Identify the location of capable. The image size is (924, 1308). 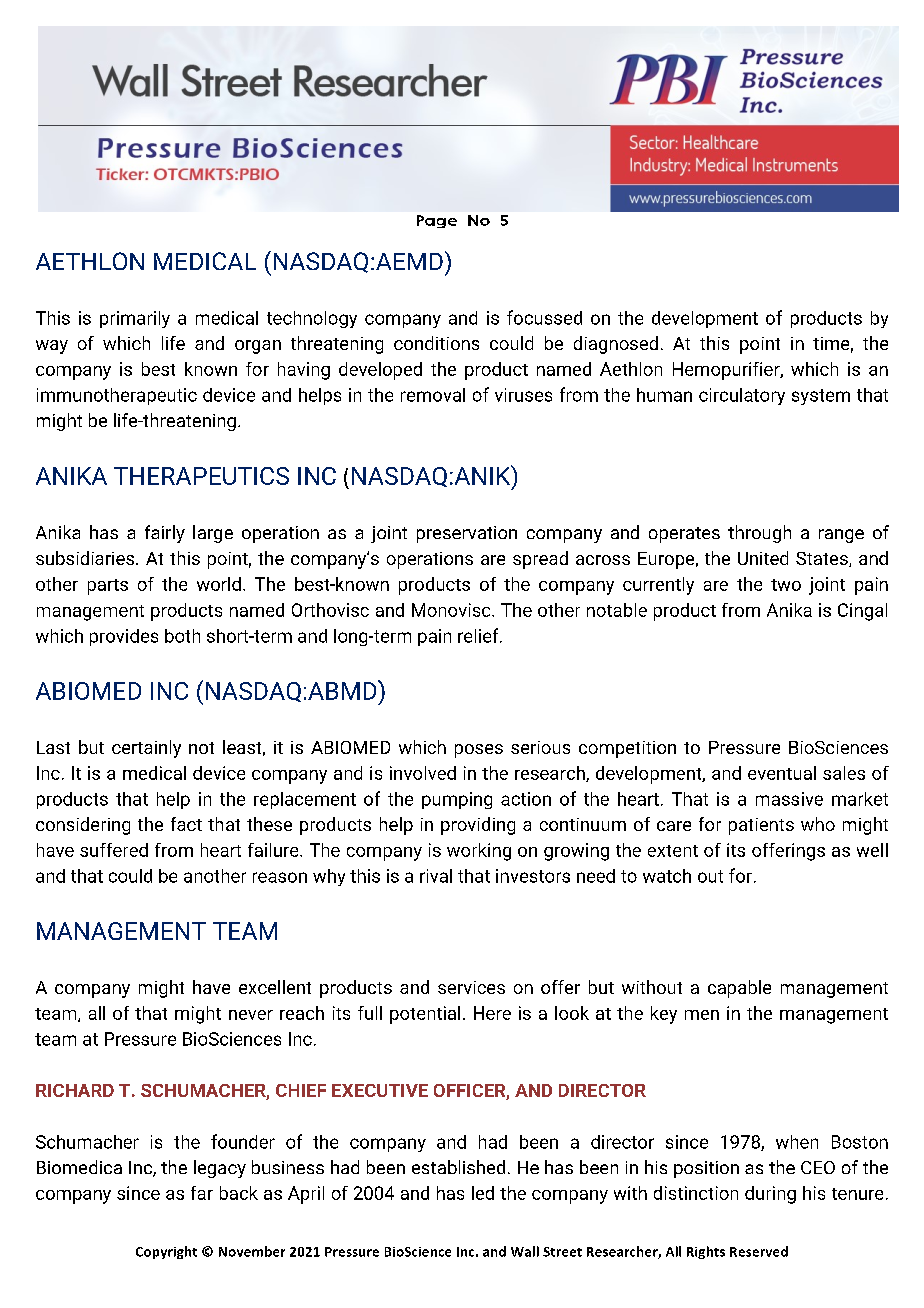
(739, 989).
